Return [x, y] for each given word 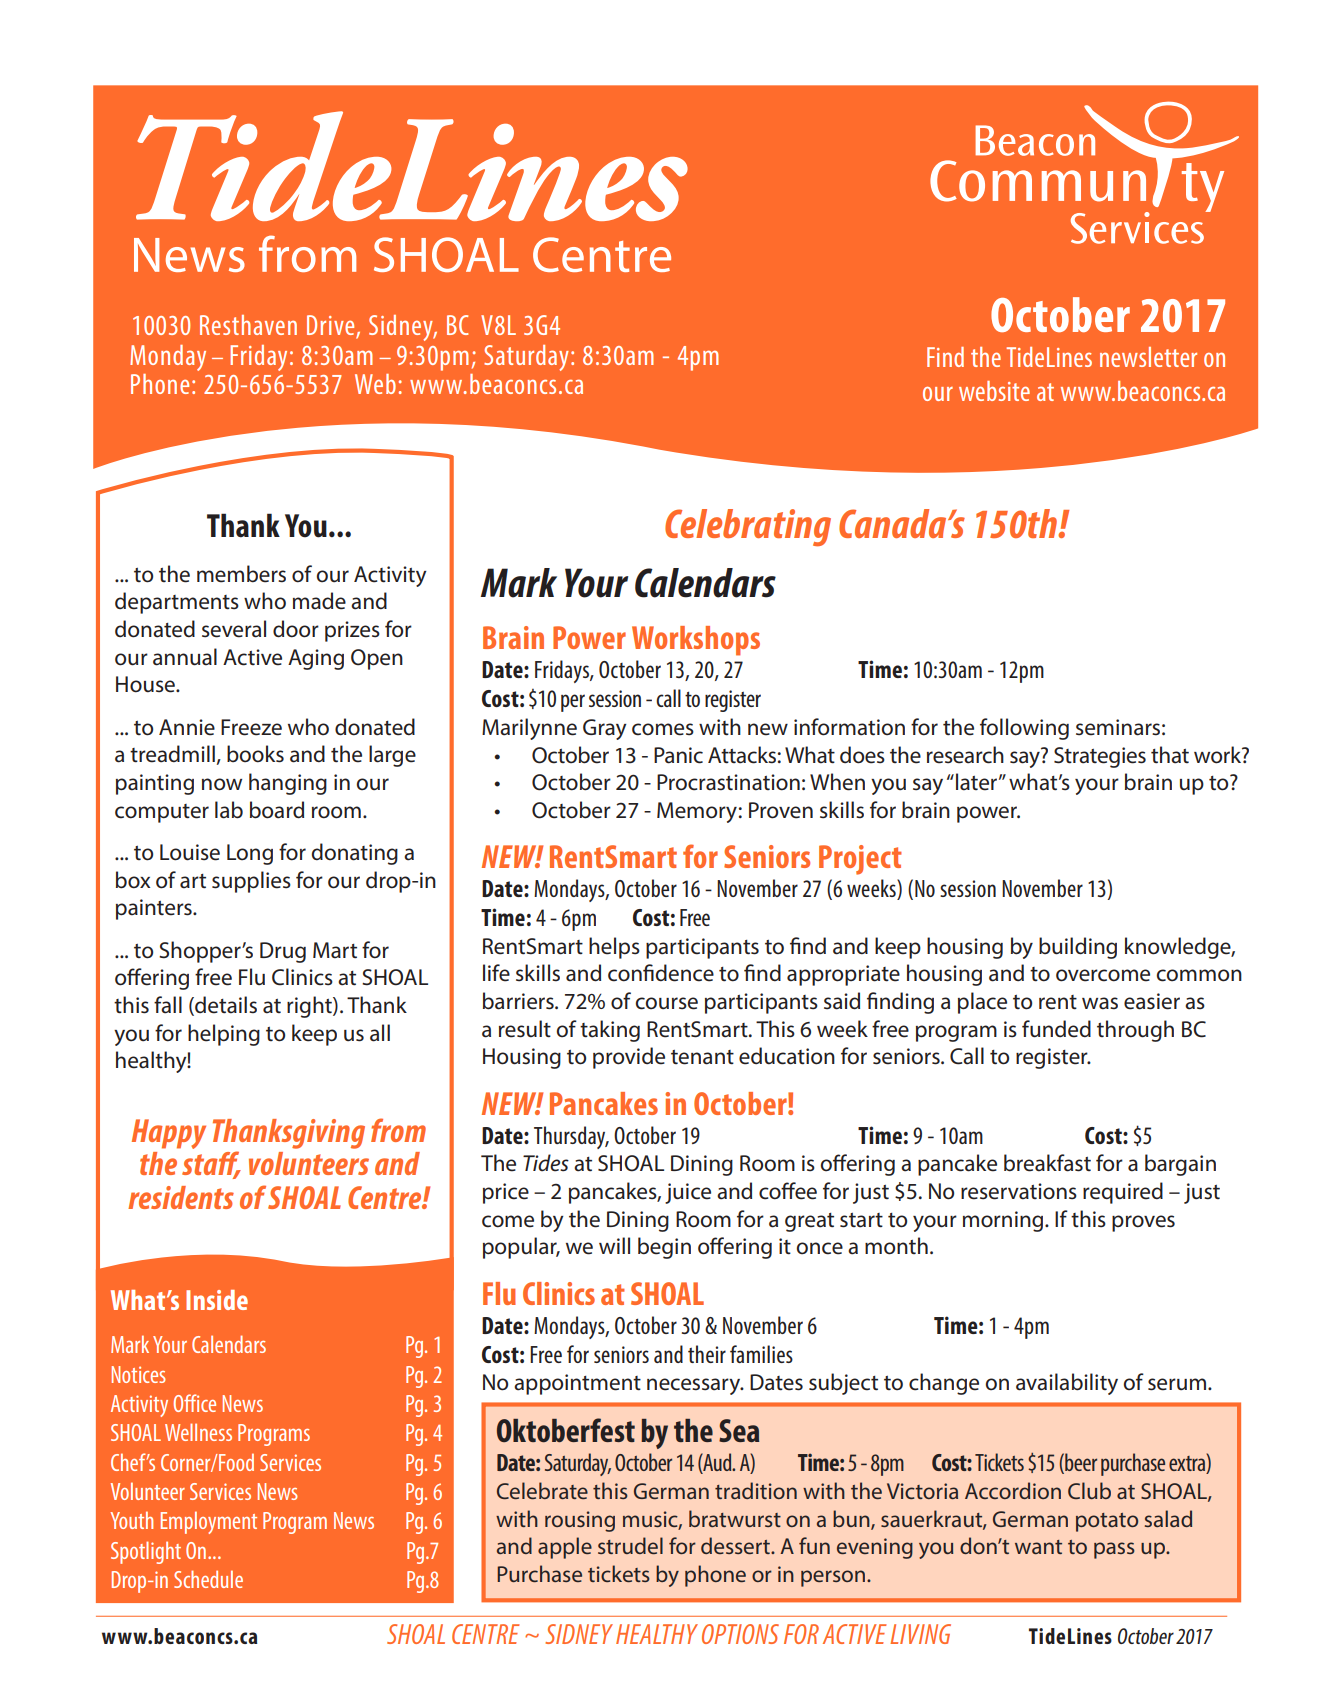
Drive [332, 326]
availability [1067, 1384]
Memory [697, 812]
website [994, 391]
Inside [217, 1300]
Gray [605, 729]
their [707, 1354]
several [234, 629]
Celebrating [748, 527]
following [1024, 729]
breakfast [1047, 1163]
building [1078, 948]
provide [629, 1058]
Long [250, 854]
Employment [209, 1522]
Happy [169, 1134]
